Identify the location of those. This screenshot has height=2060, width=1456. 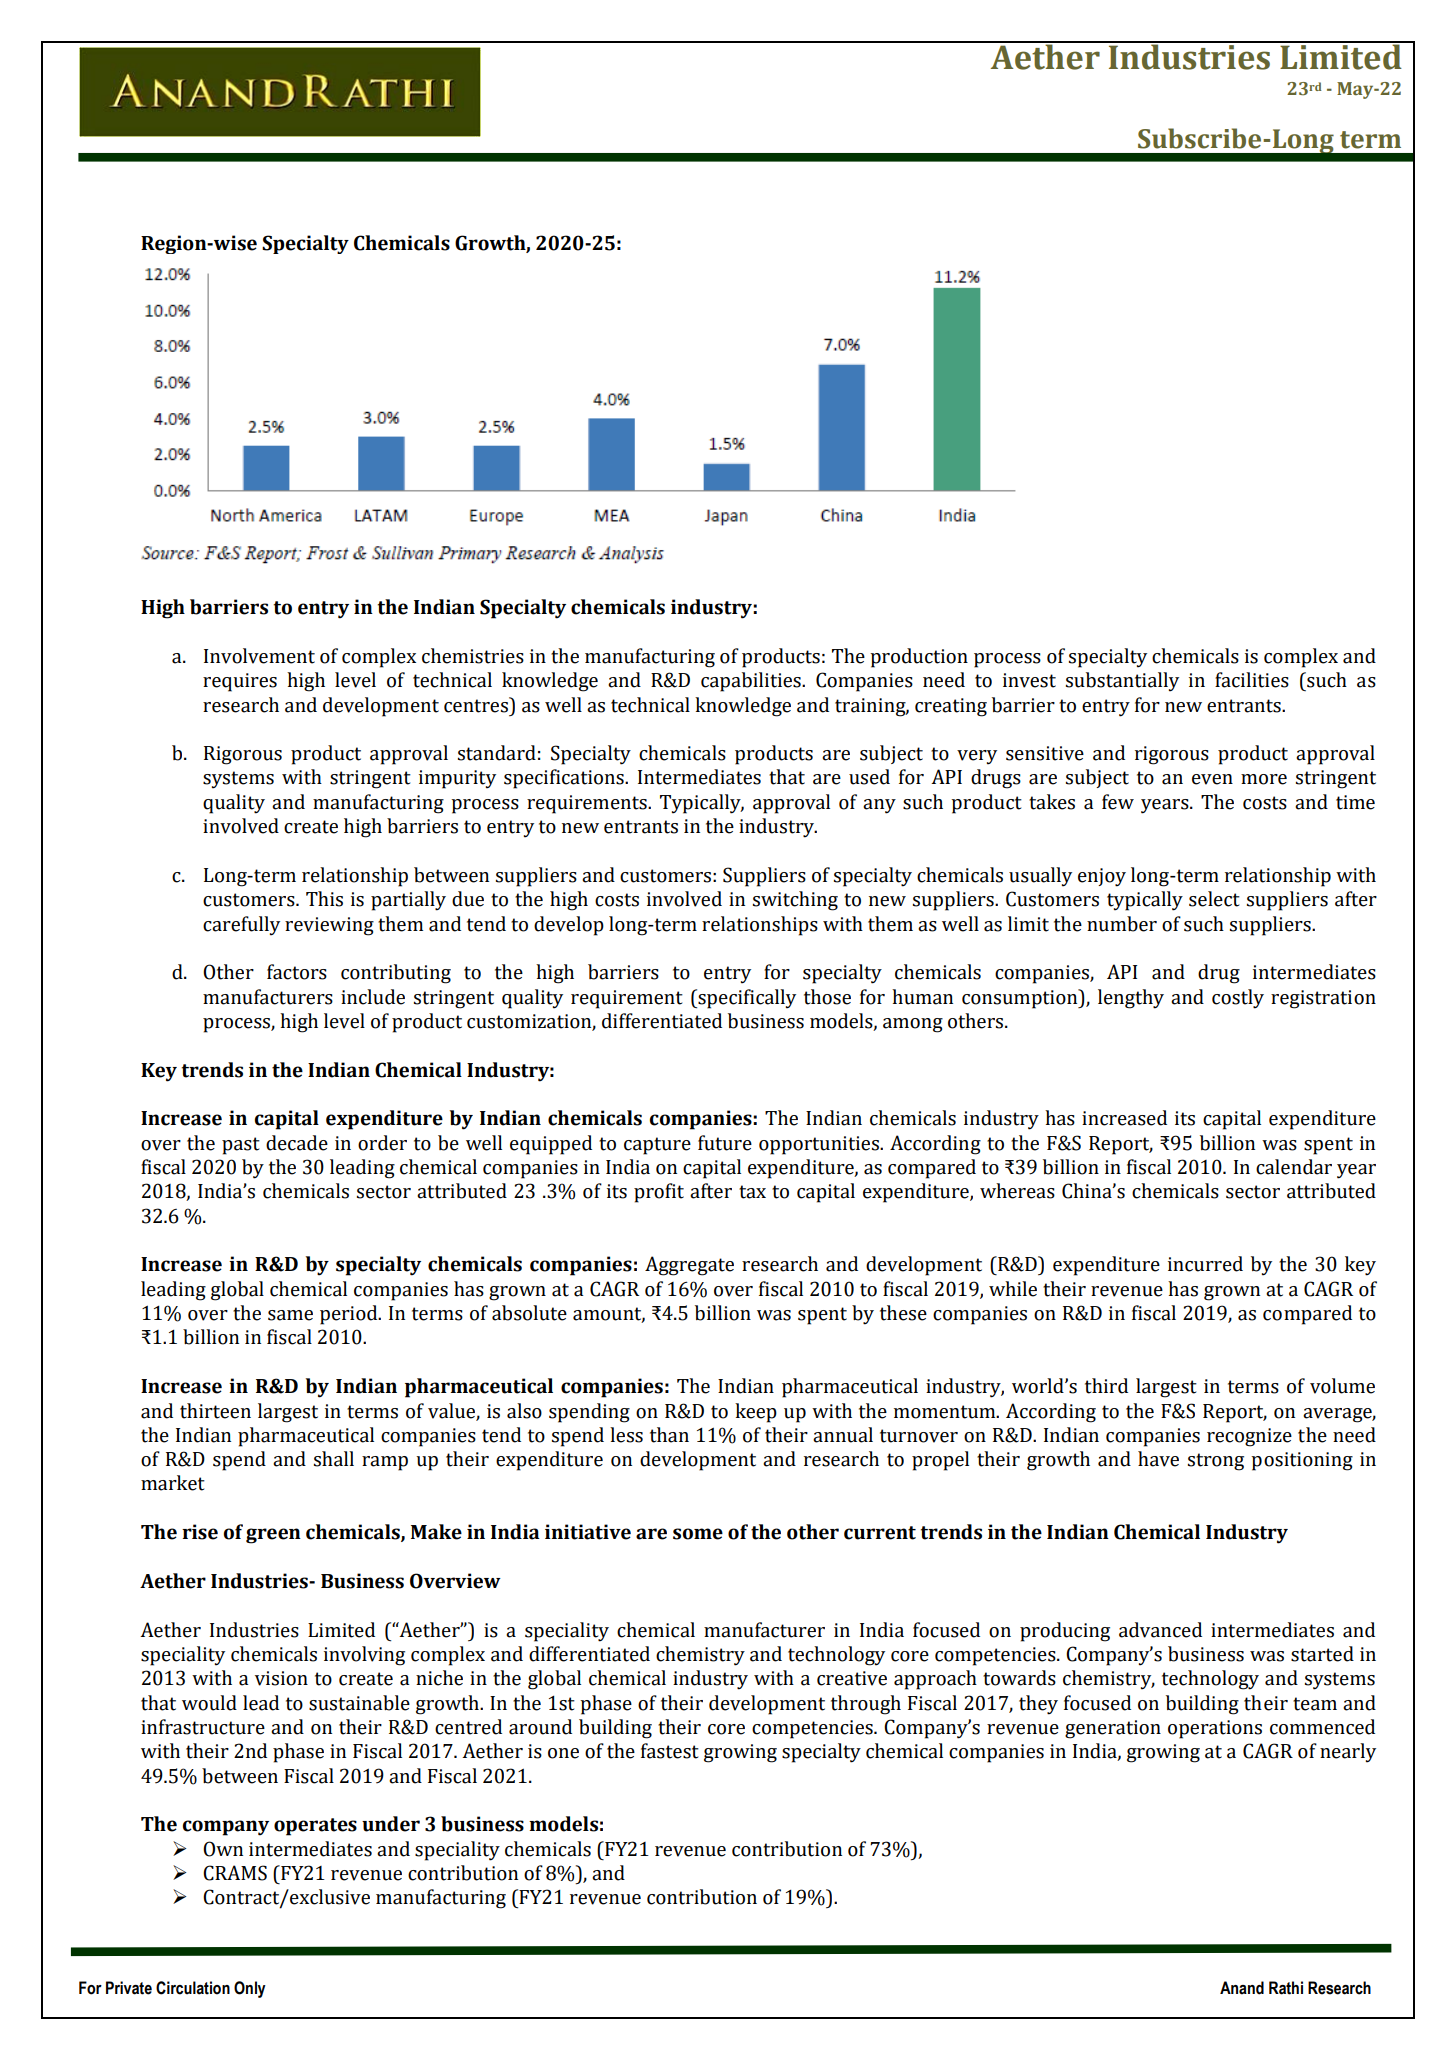
(827, 997).
